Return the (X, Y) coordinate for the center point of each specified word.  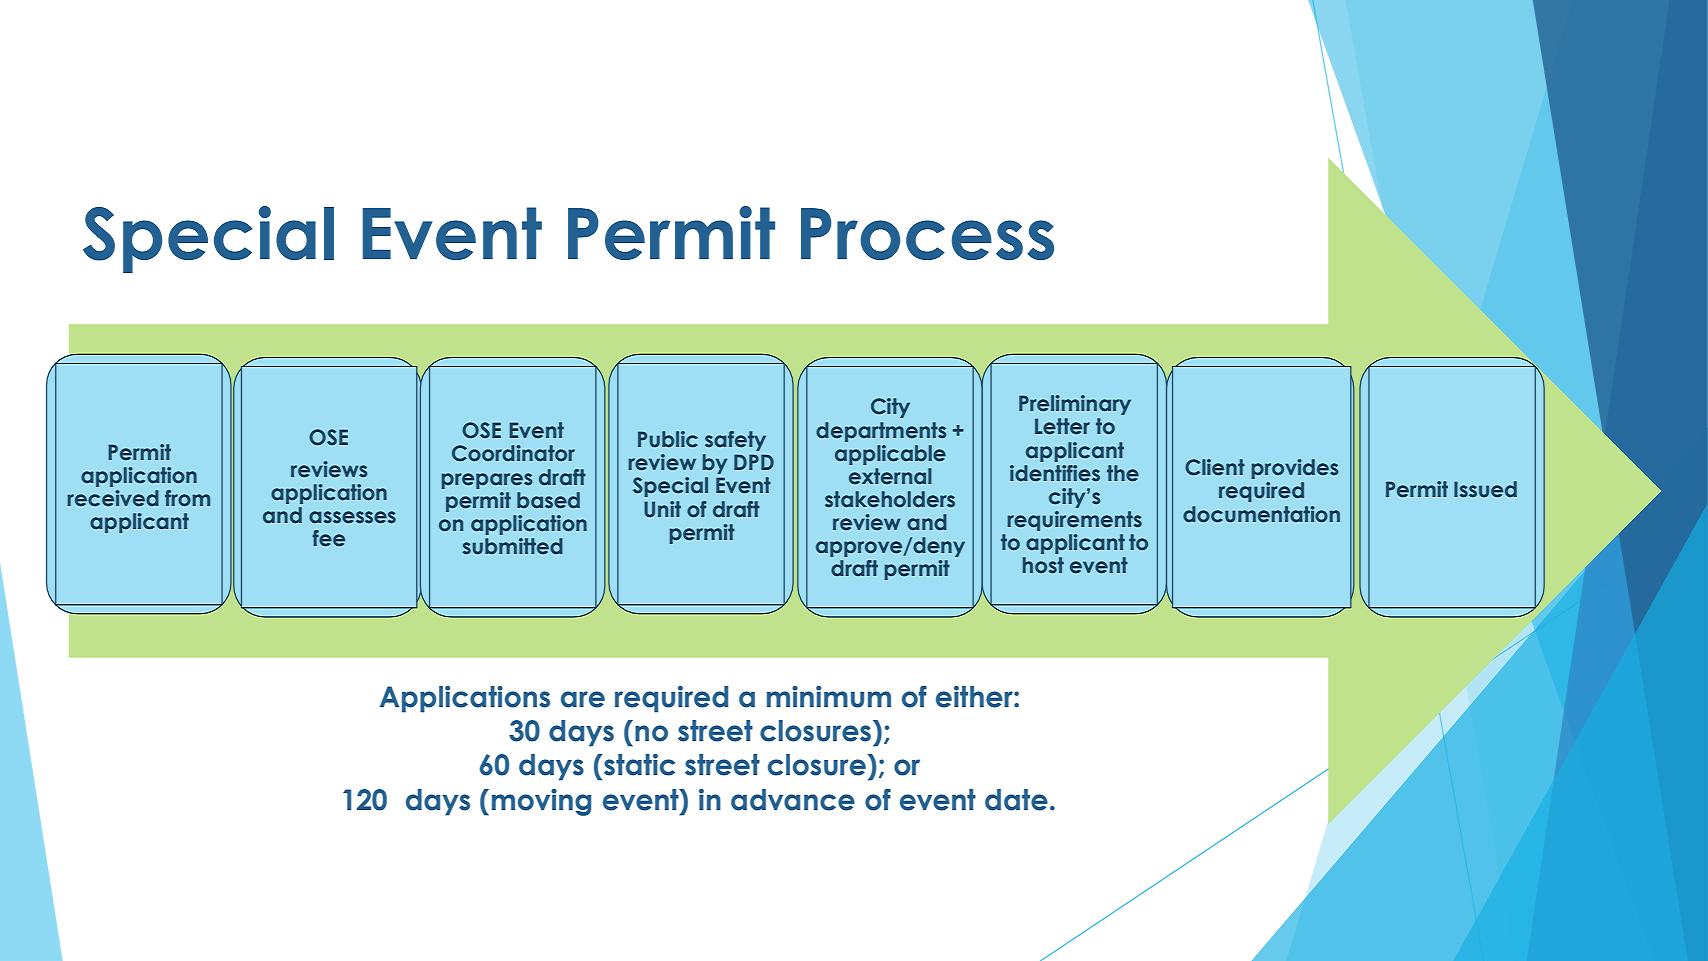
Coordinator (513, 453)
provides (1295, 469)
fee (328, 538)
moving (541, 802)
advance (793, 800)
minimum (829, 697)
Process (927, 234)
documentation (1261, 514)
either (975, 697)
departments (881, 432)
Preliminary (1075, 405)
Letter (1062, 426)
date (1016, 800)
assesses (352, 517)
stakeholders (890, 499)
